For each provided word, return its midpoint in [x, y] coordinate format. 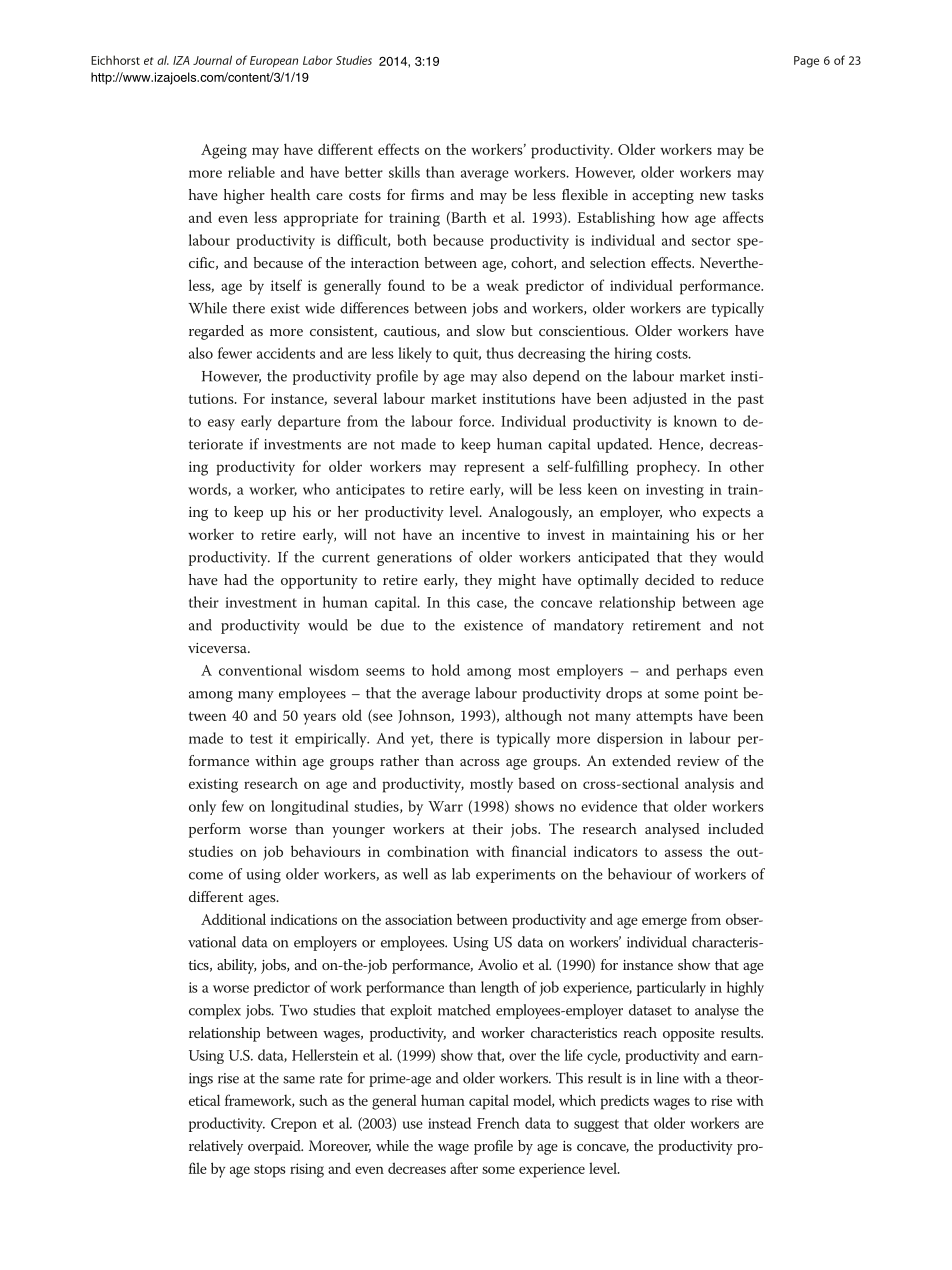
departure [309, 422]
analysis [709, 785]
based [536, 783]
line [668, 1078]
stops [270, 1171]
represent [494, 469]
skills [404, 172]
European [274, 62]
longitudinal [310, 807]
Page [806, 62]
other [747, 466]
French [498, 1123]
